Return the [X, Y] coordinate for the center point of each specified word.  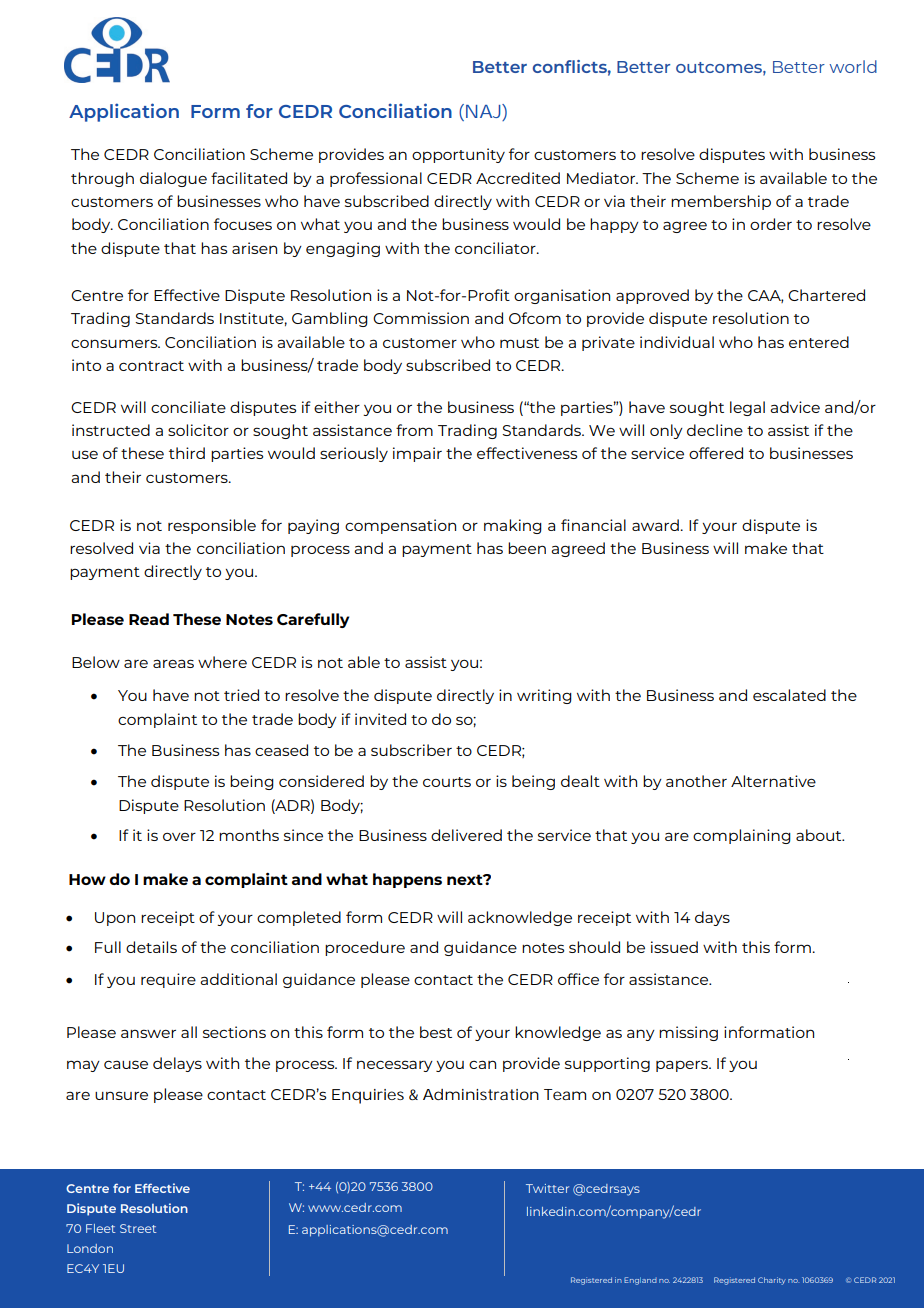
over [179, 837]
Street [138, 1228]
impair [417, 454]
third [187, 453]
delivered [466, 835]
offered [716, 453]
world [853, 66]
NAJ [484, 112]
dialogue [173, 179]
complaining [742, 836]
